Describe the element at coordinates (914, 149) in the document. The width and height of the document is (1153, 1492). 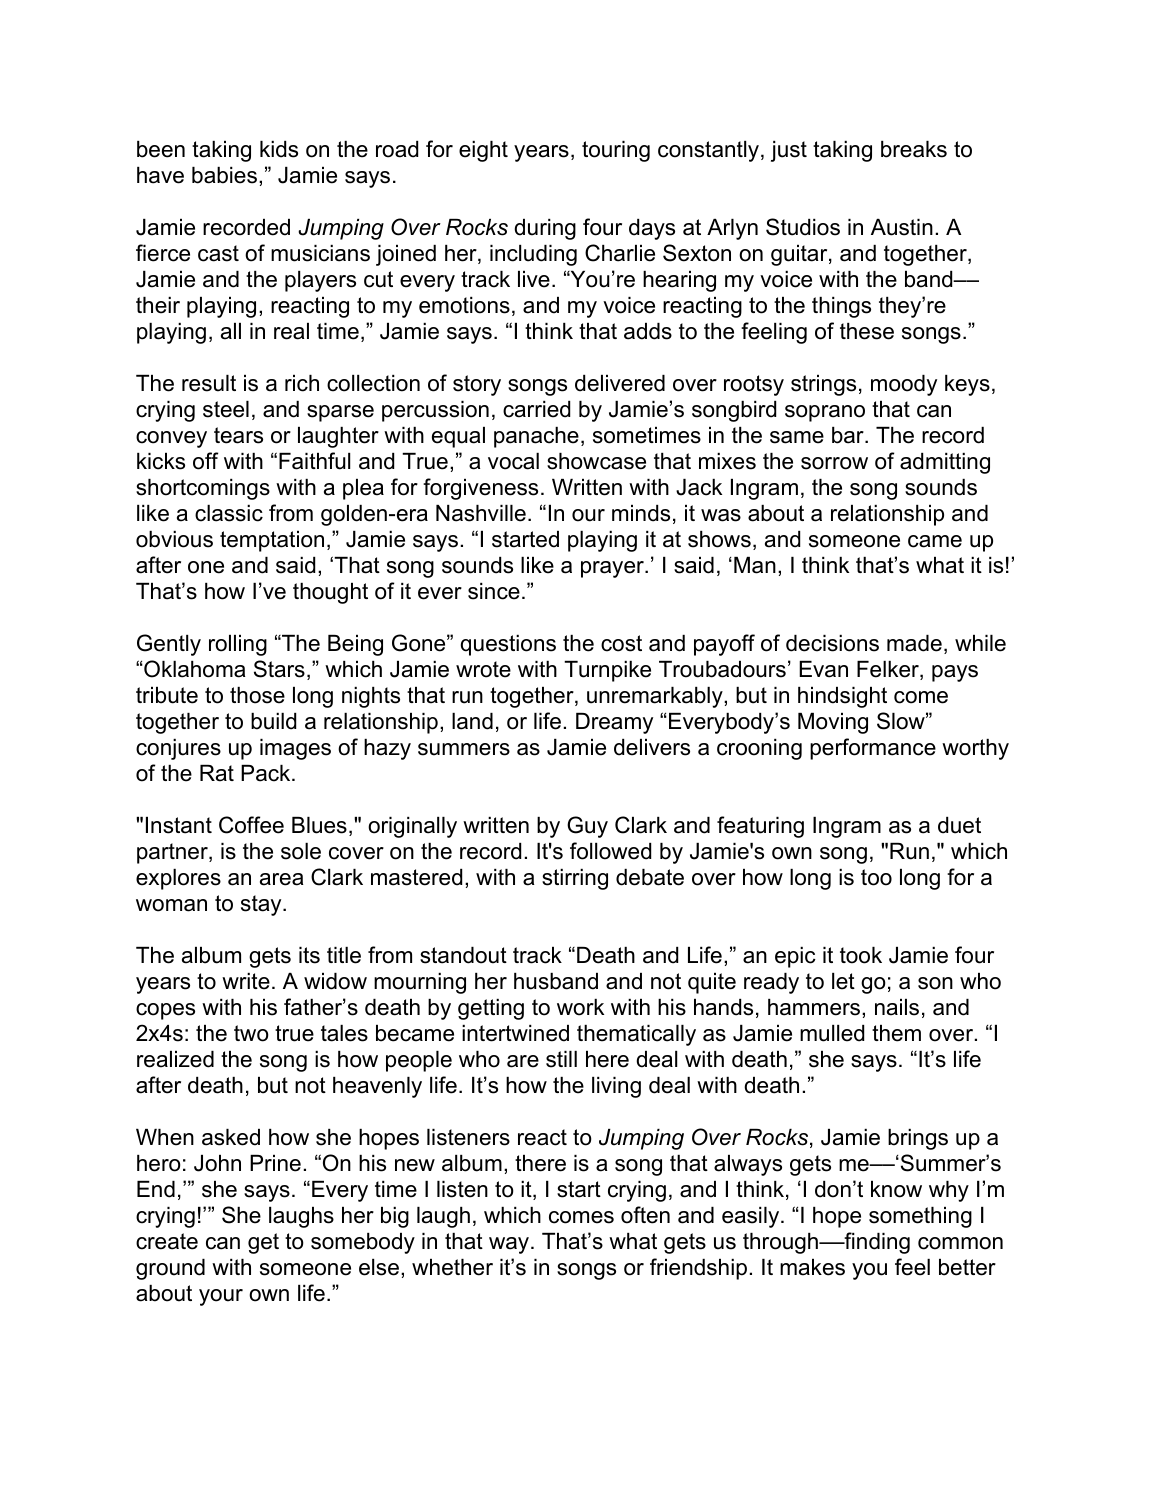
I see `breaks` at that location.
